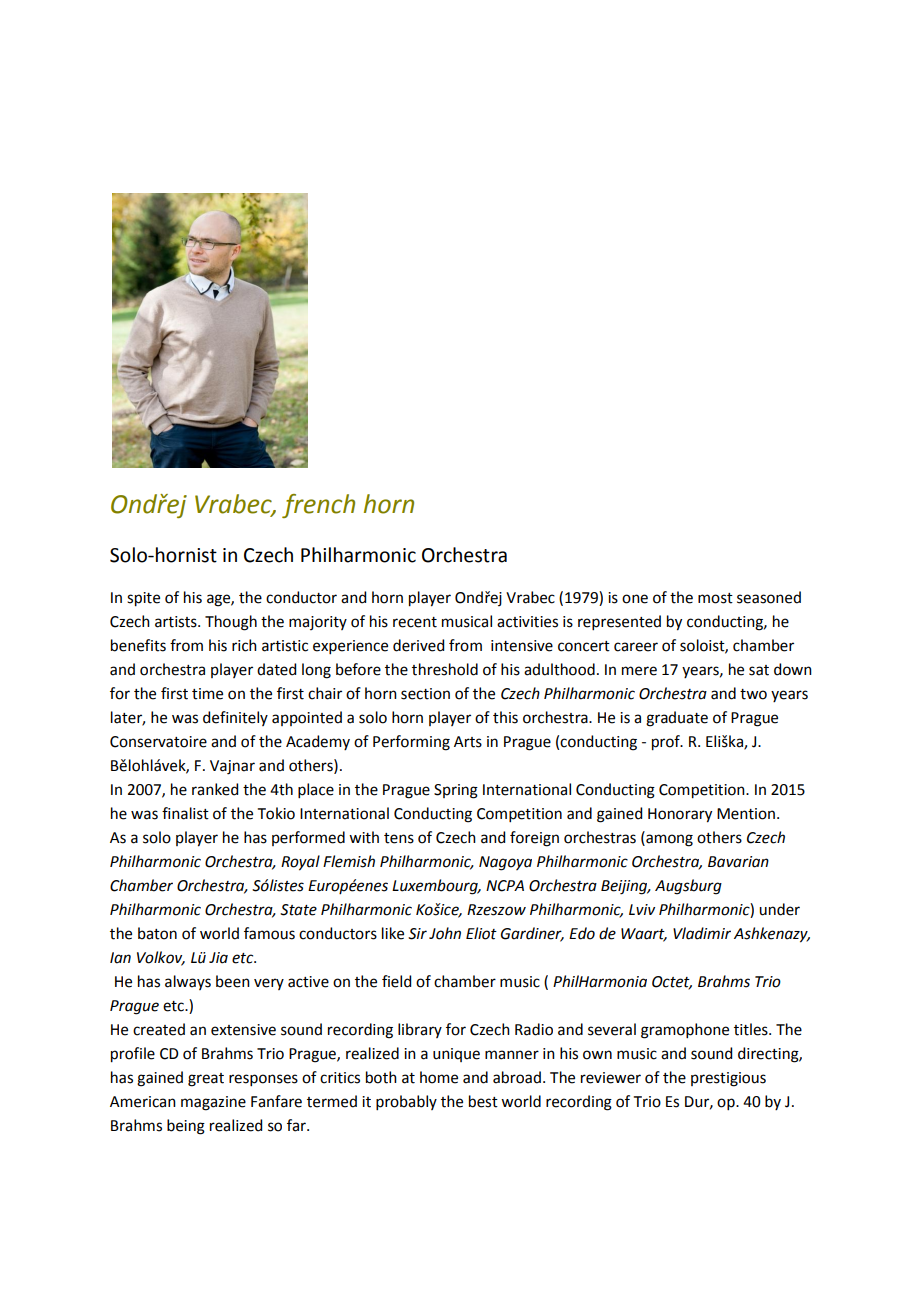 The width and height of the screenshot is (924, 1308). I want to click on french, so click(318, 506).
